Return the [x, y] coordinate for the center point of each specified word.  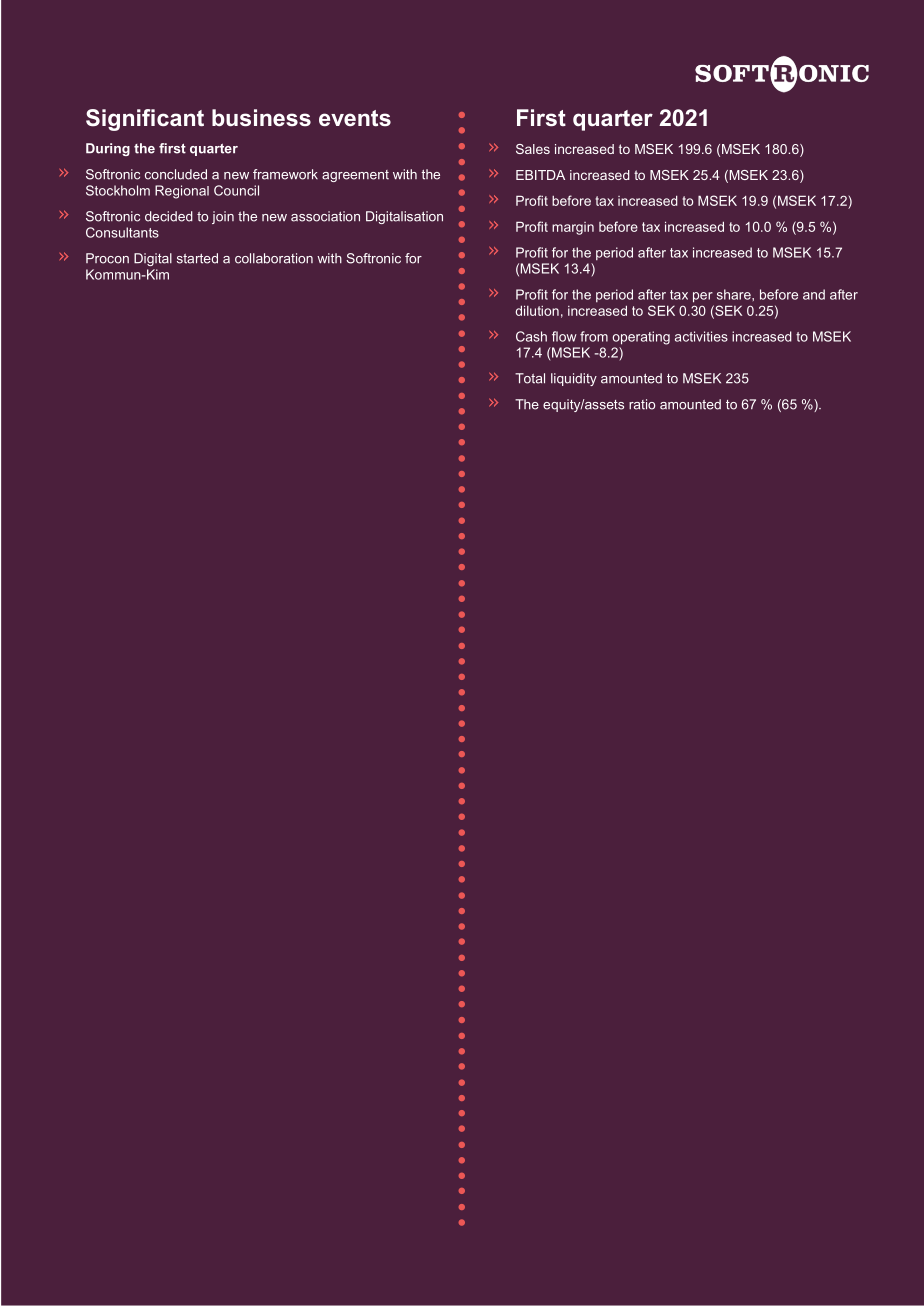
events [355, 118]
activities [701, 336]
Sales [533, 149]
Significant [145, 120]
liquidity [574, 379]
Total [530, 378]
